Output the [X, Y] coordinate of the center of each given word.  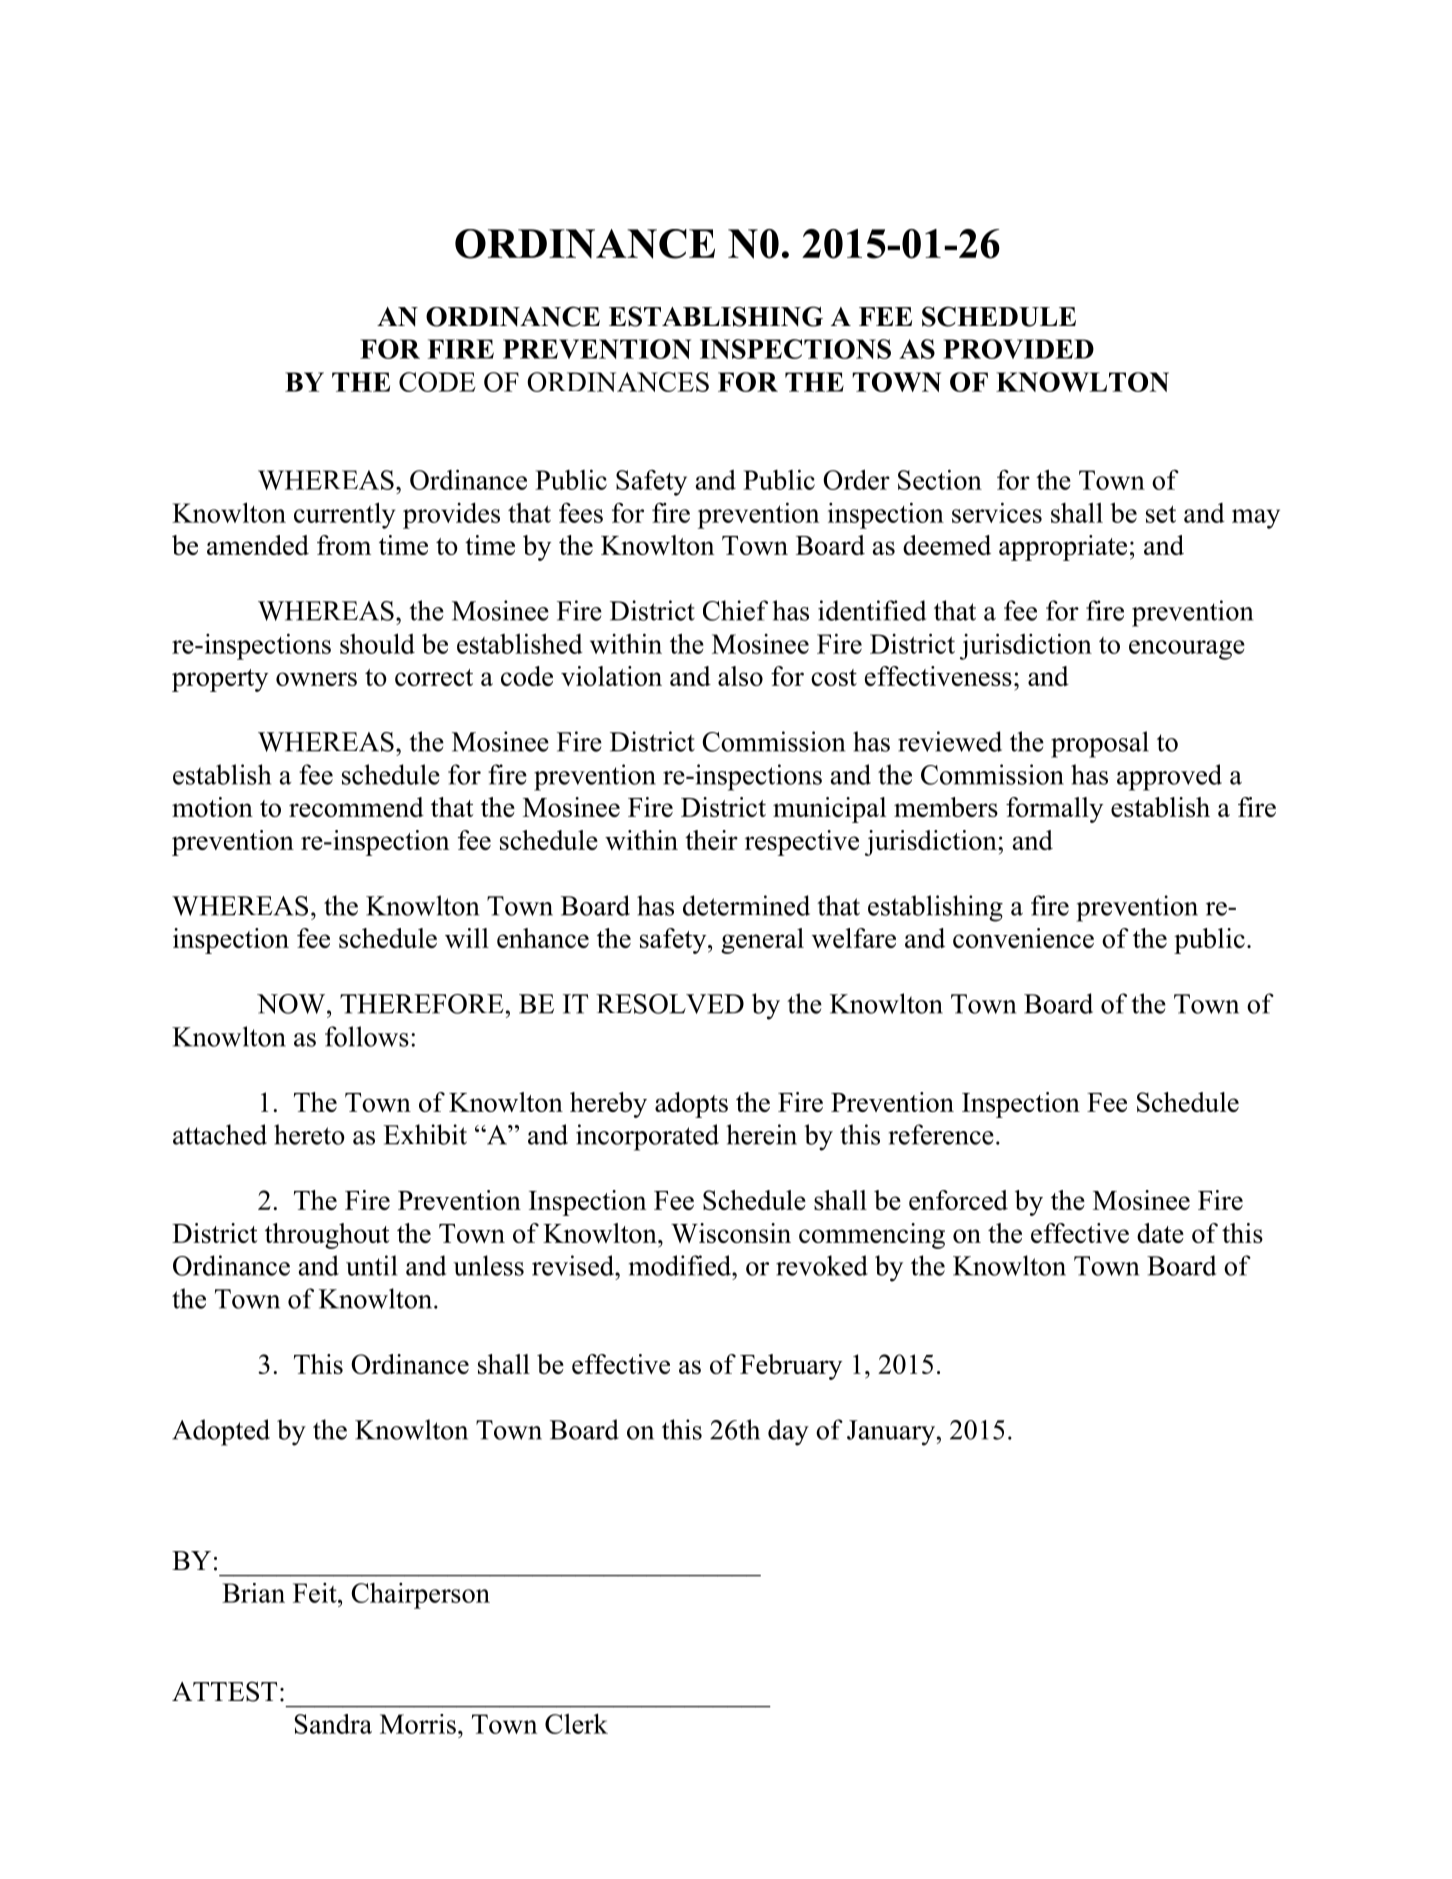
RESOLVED [670, 1004]
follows [367, 1036]
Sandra [333, 1724]
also [740, 676]
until [371, 1265]
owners [316, 679]
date [1160, 1233]
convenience [1023, 938]
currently [345, 515]
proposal [1100, 744]
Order [856, 479]
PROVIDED [1018, 349]
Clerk [576, 1723]
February [791, 1367]
